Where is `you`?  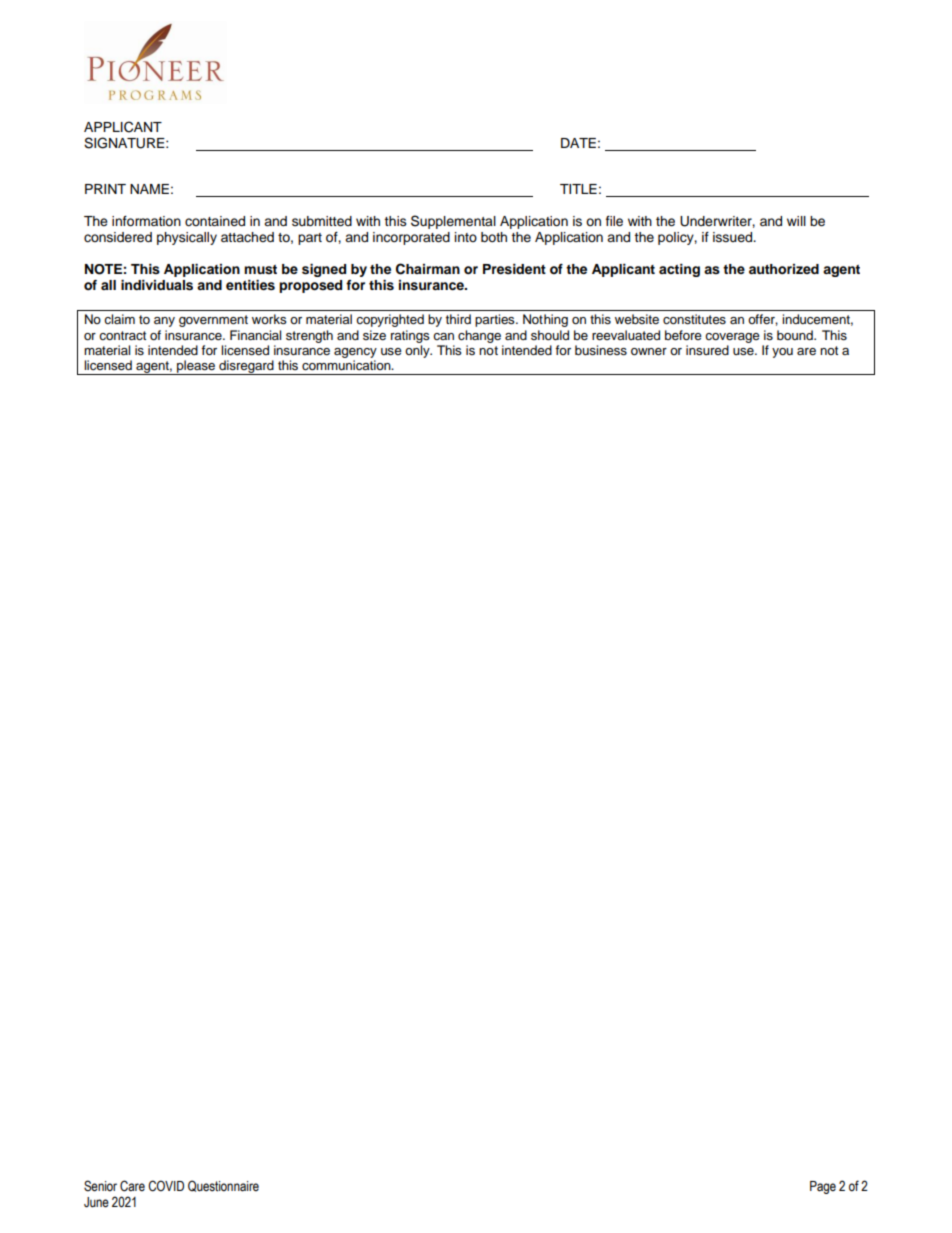 you is located at coordinates (782, 353).
